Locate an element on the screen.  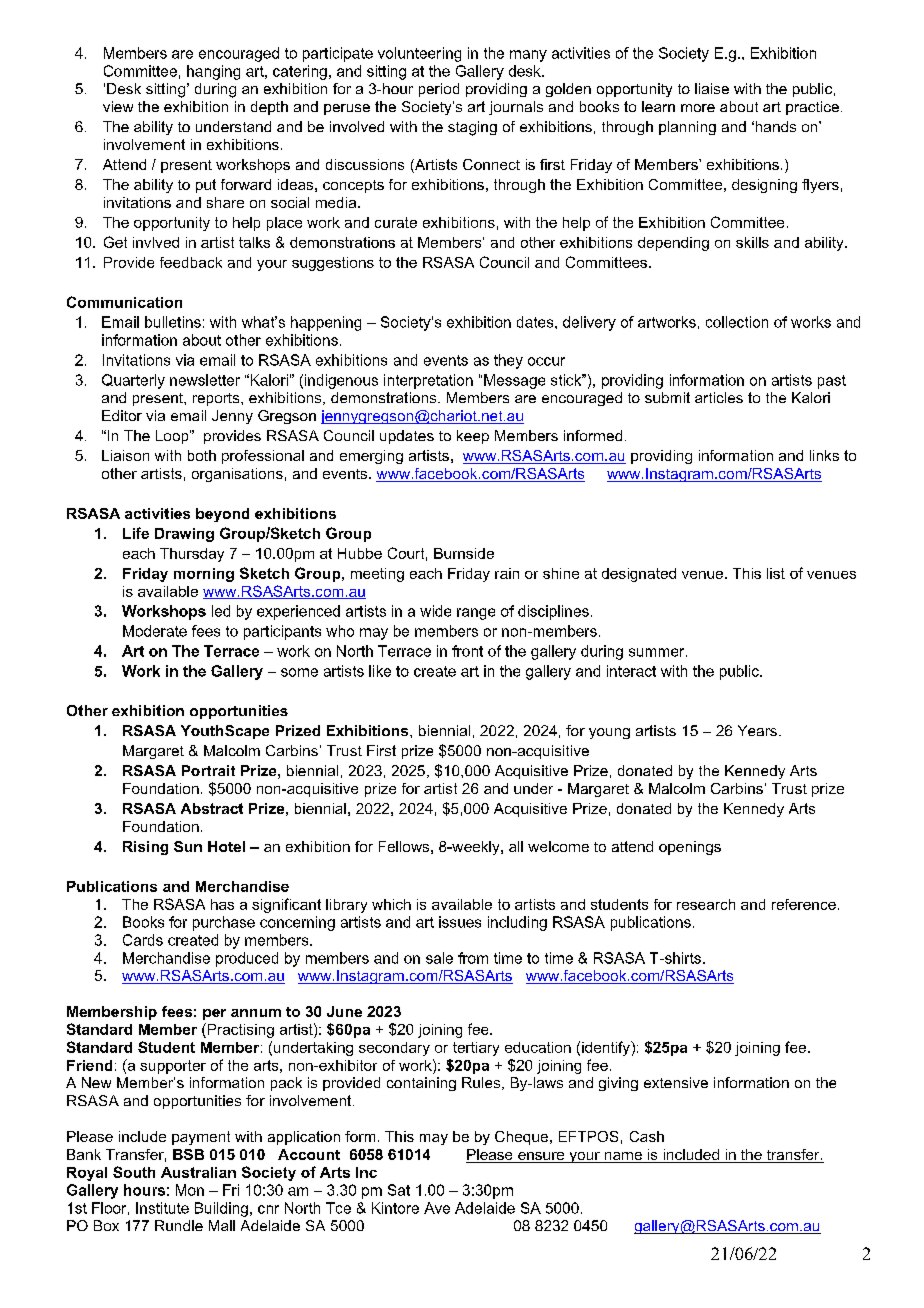
period is located at coordinates (439, 90).
